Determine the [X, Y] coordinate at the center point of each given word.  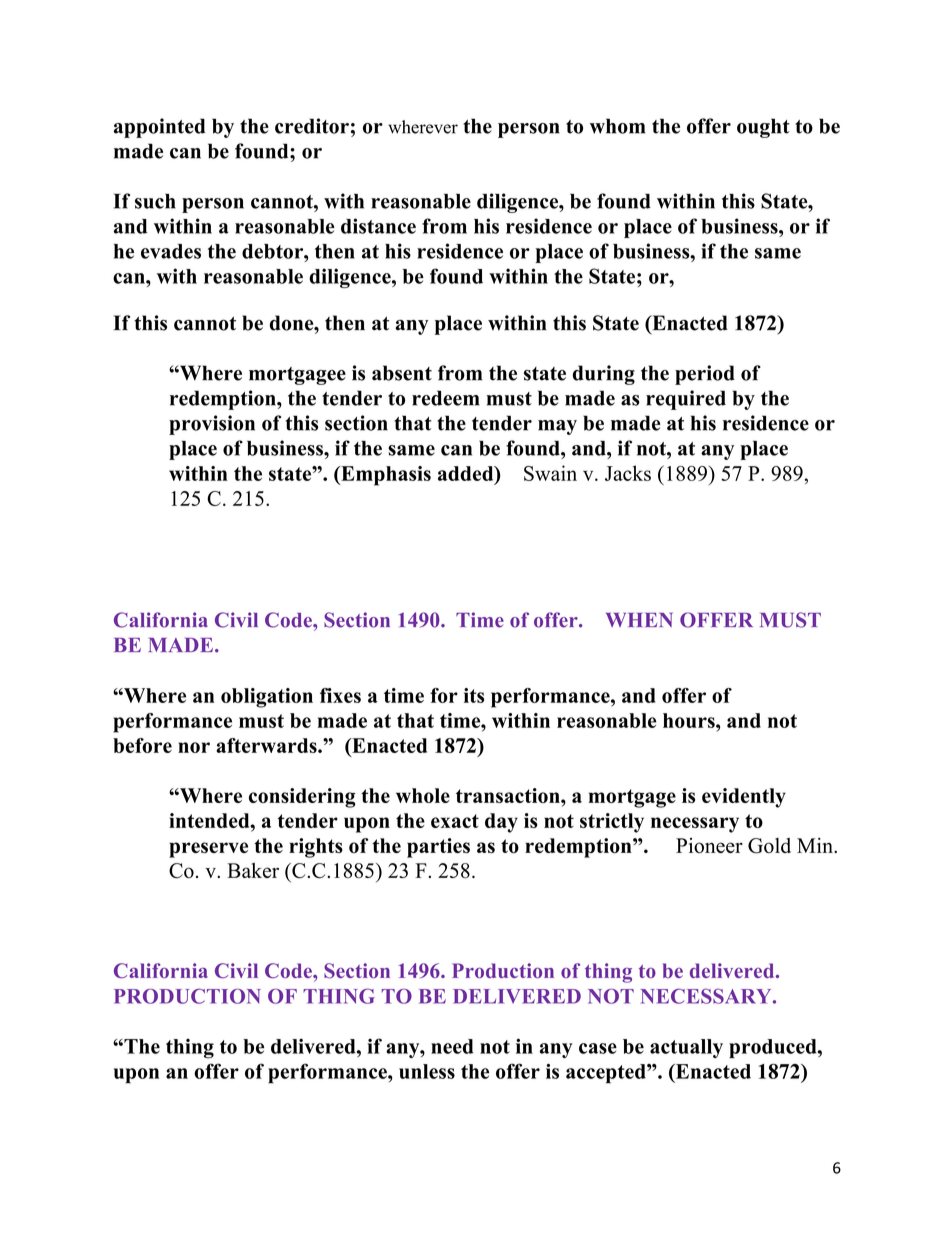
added [467, 473]
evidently [744, 798]
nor [194, 747]
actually [686, 1048]
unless [427, 1071]
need [452, 1046]
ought [763, 128]
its [474, 695]
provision [212, 425]
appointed [160, 128]
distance [378, 226]
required [686, 400]
